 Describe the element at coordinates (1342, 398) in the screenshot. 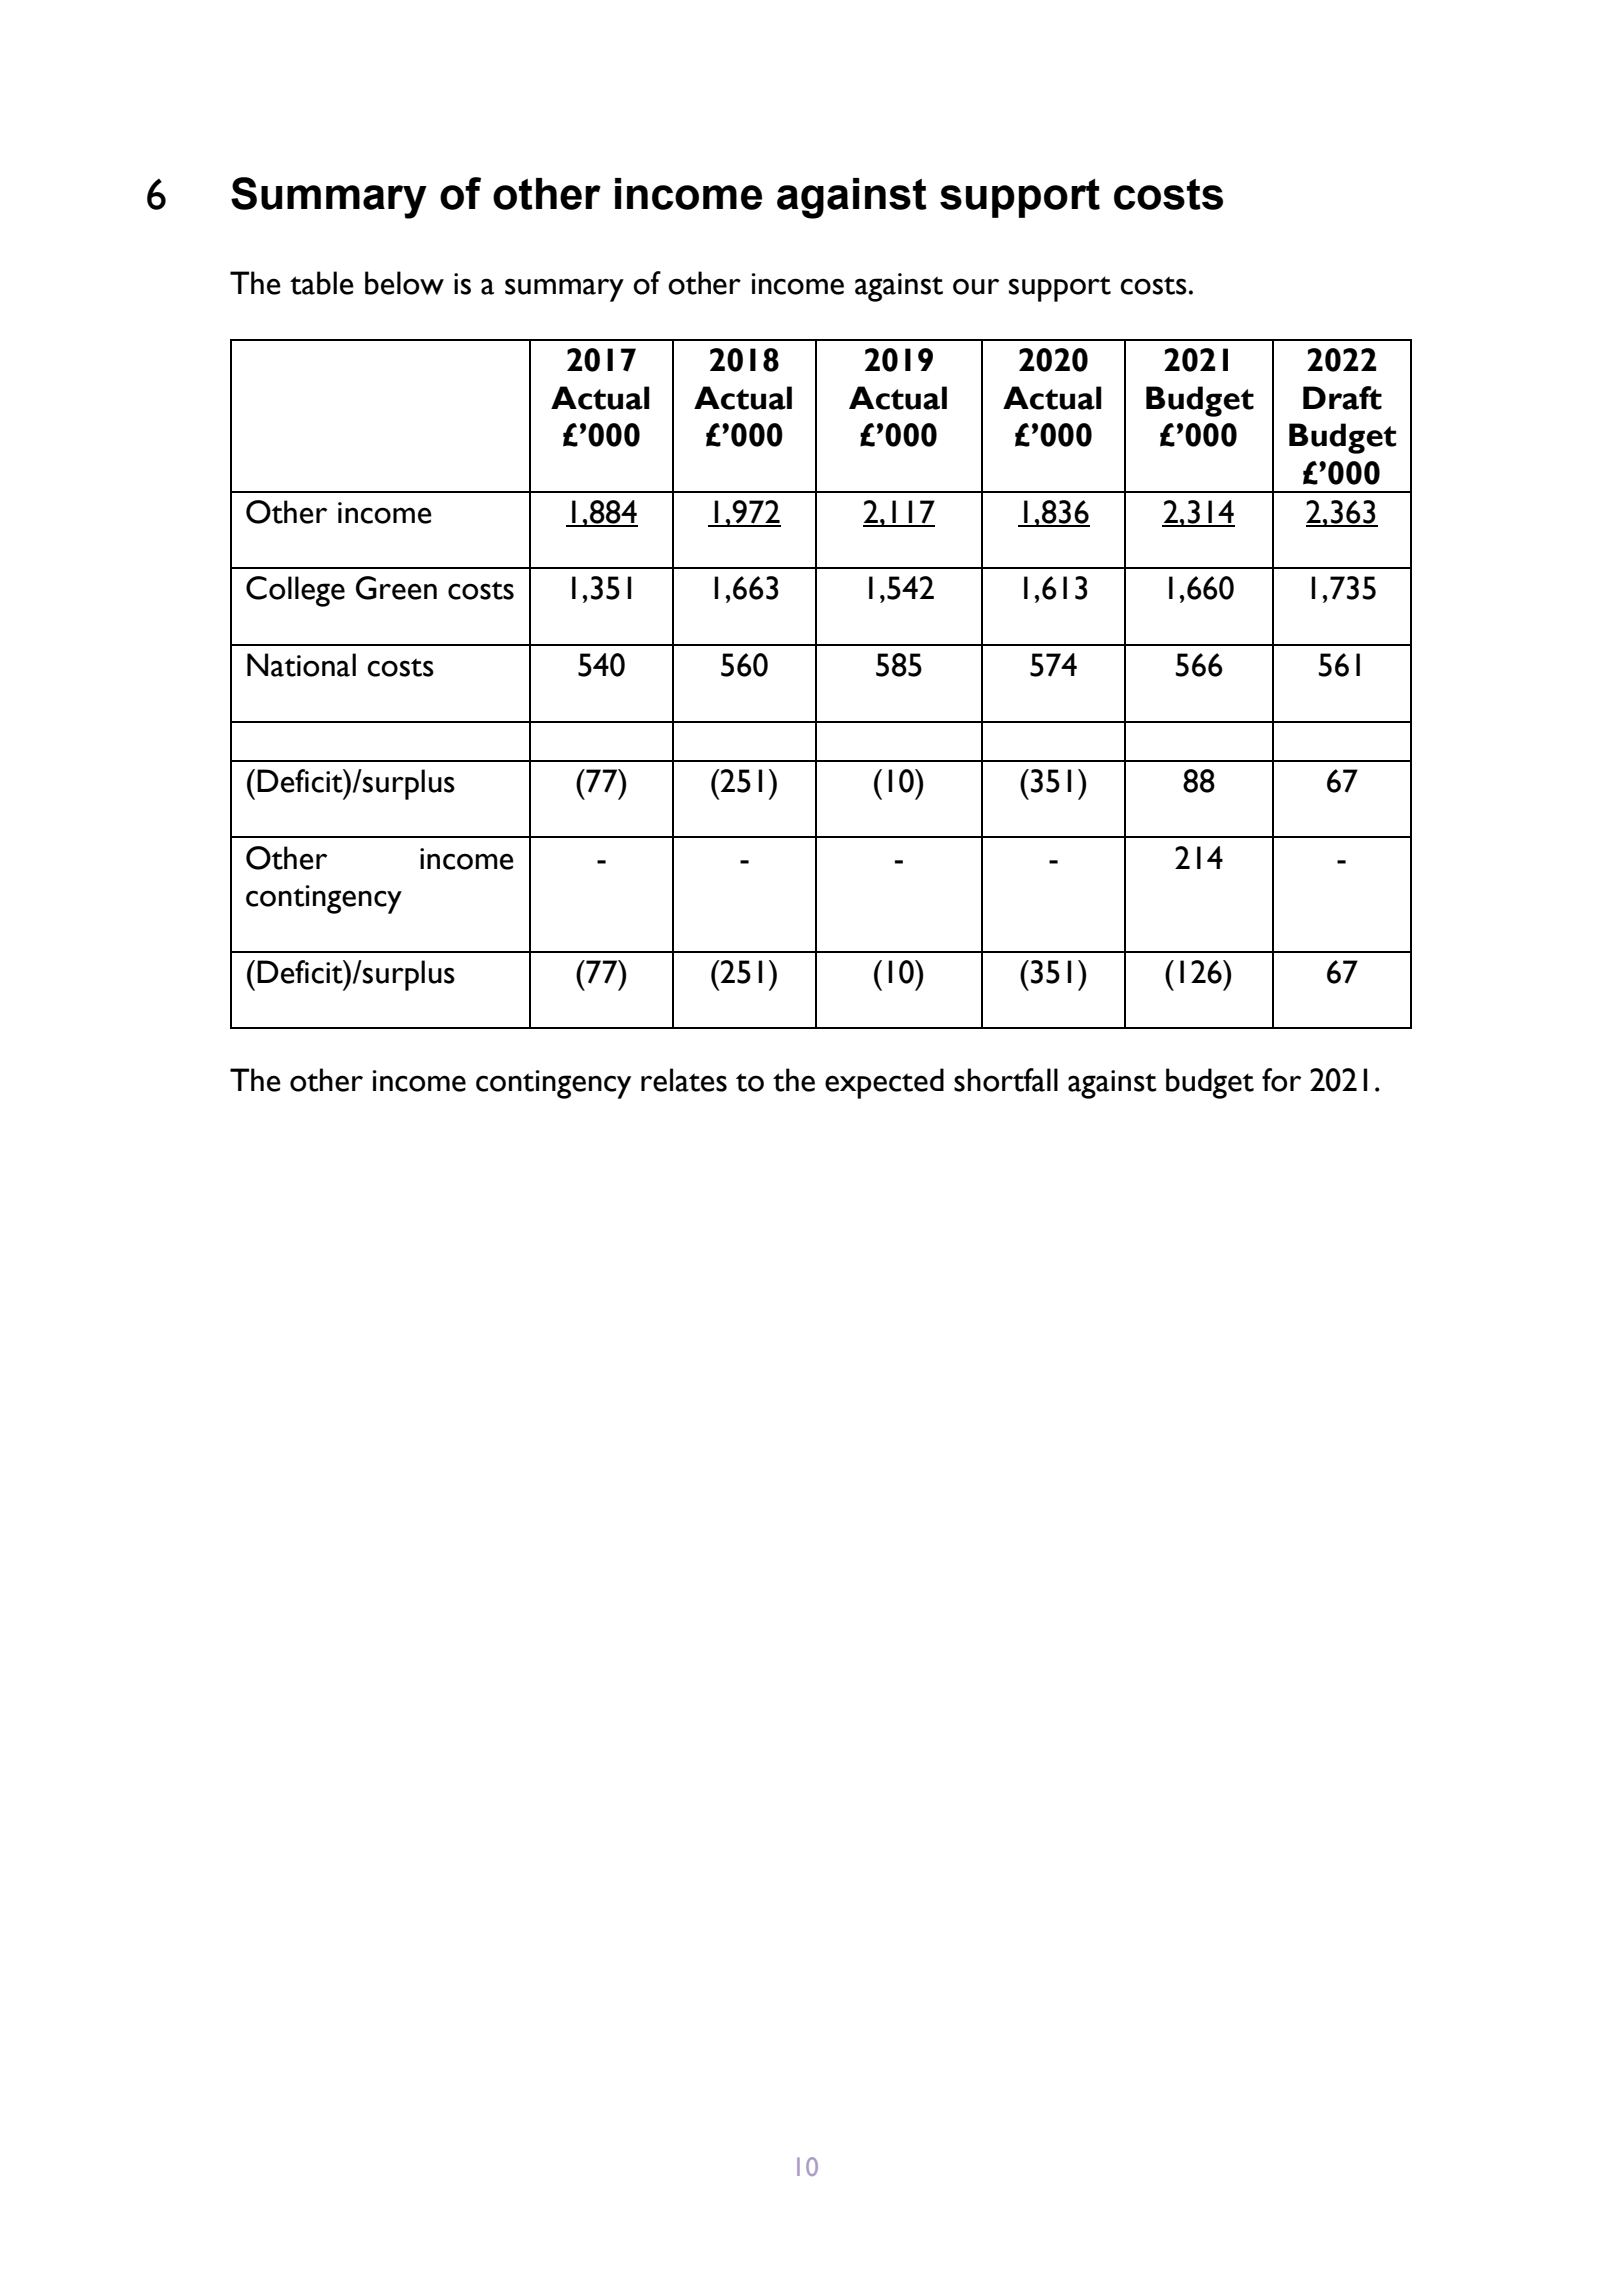

I see `Draft` at that location.
